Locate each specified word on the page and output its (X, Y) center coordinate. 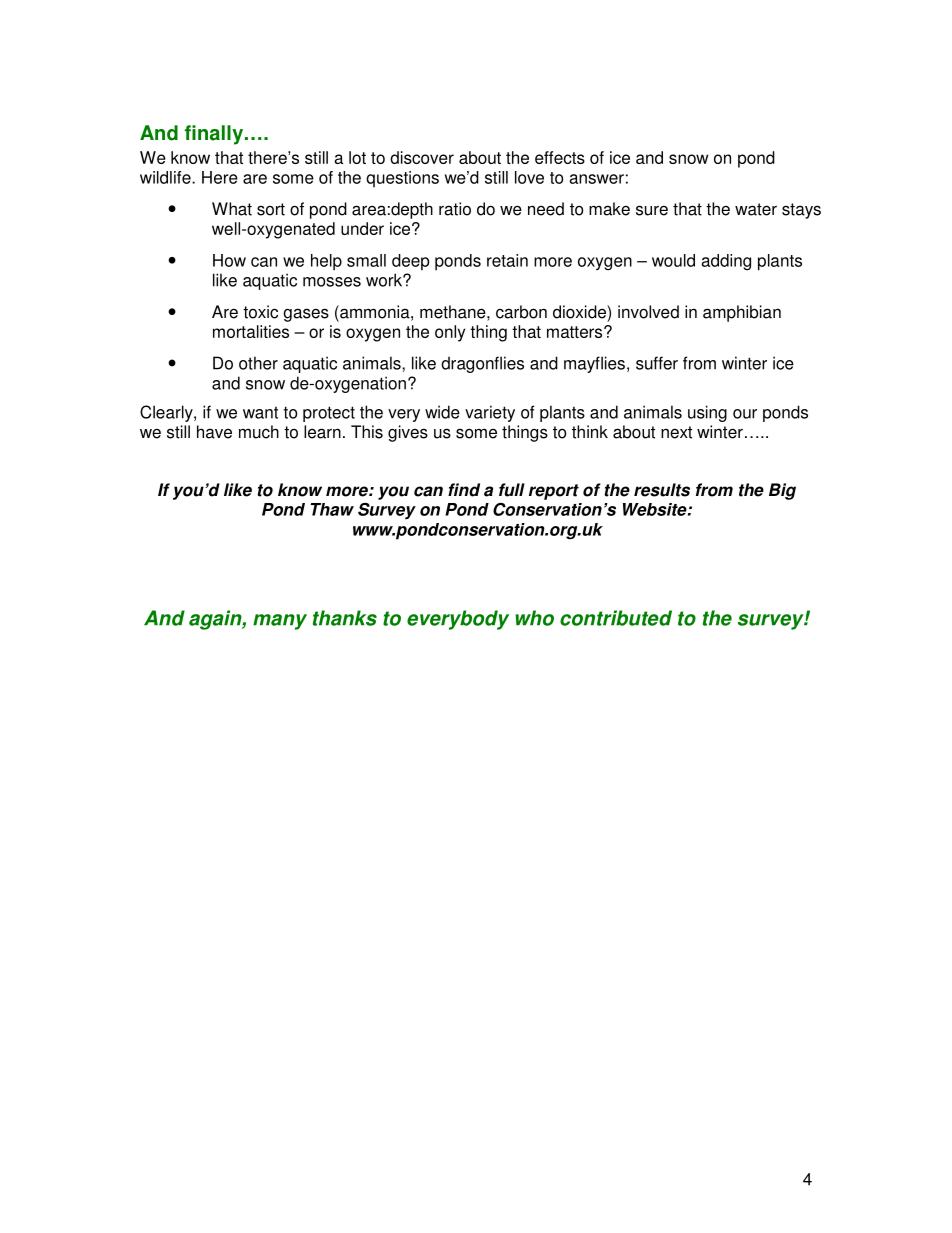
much (259, 432)
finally (215, 135)
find (464, 490)
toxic (260, 312)
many (280, 622)
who (534, 618)
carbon (521, 312)
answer (596, 179)
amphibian (742, 313)
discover (422, 157)
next (676, 432)
